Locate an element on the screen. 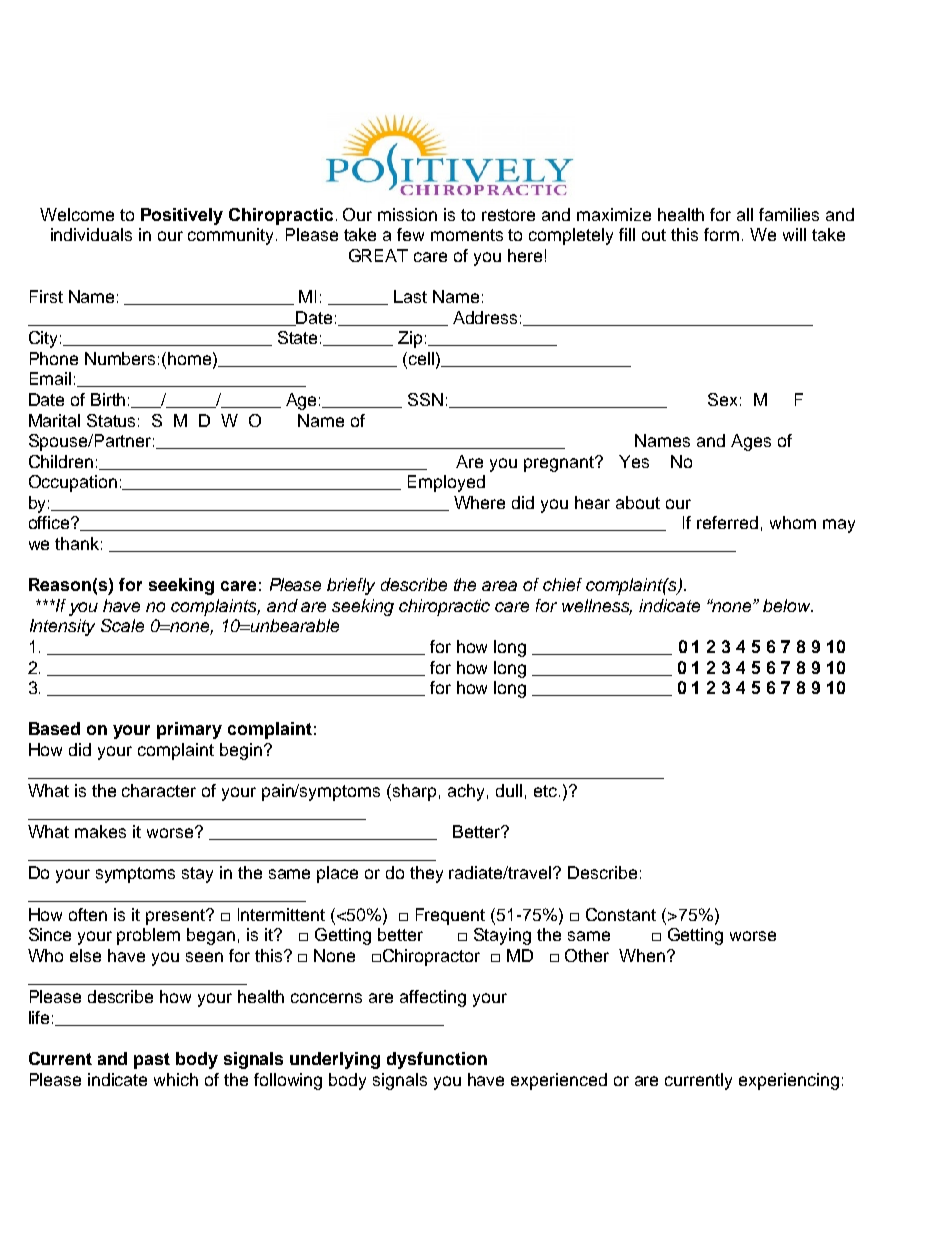  area is located at coordinates (499, 586).
